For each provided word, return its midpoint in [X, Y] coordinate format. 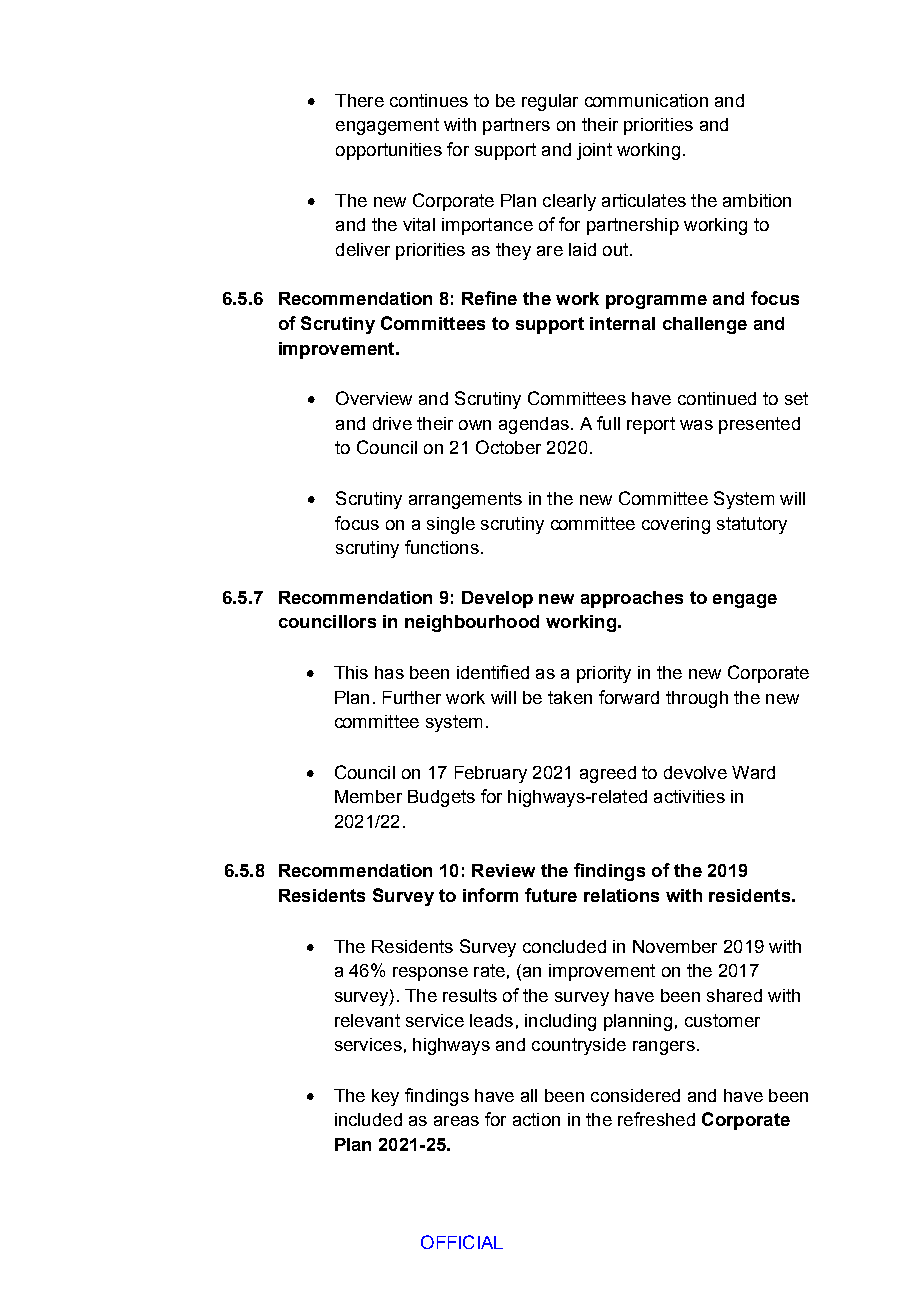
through [697, 699]
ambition [757, 200]
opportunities [389, 151]
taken [570, 697]
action [536, 1119]
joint [594, 151]
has [389, 672]
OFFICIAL [462, 1242]
